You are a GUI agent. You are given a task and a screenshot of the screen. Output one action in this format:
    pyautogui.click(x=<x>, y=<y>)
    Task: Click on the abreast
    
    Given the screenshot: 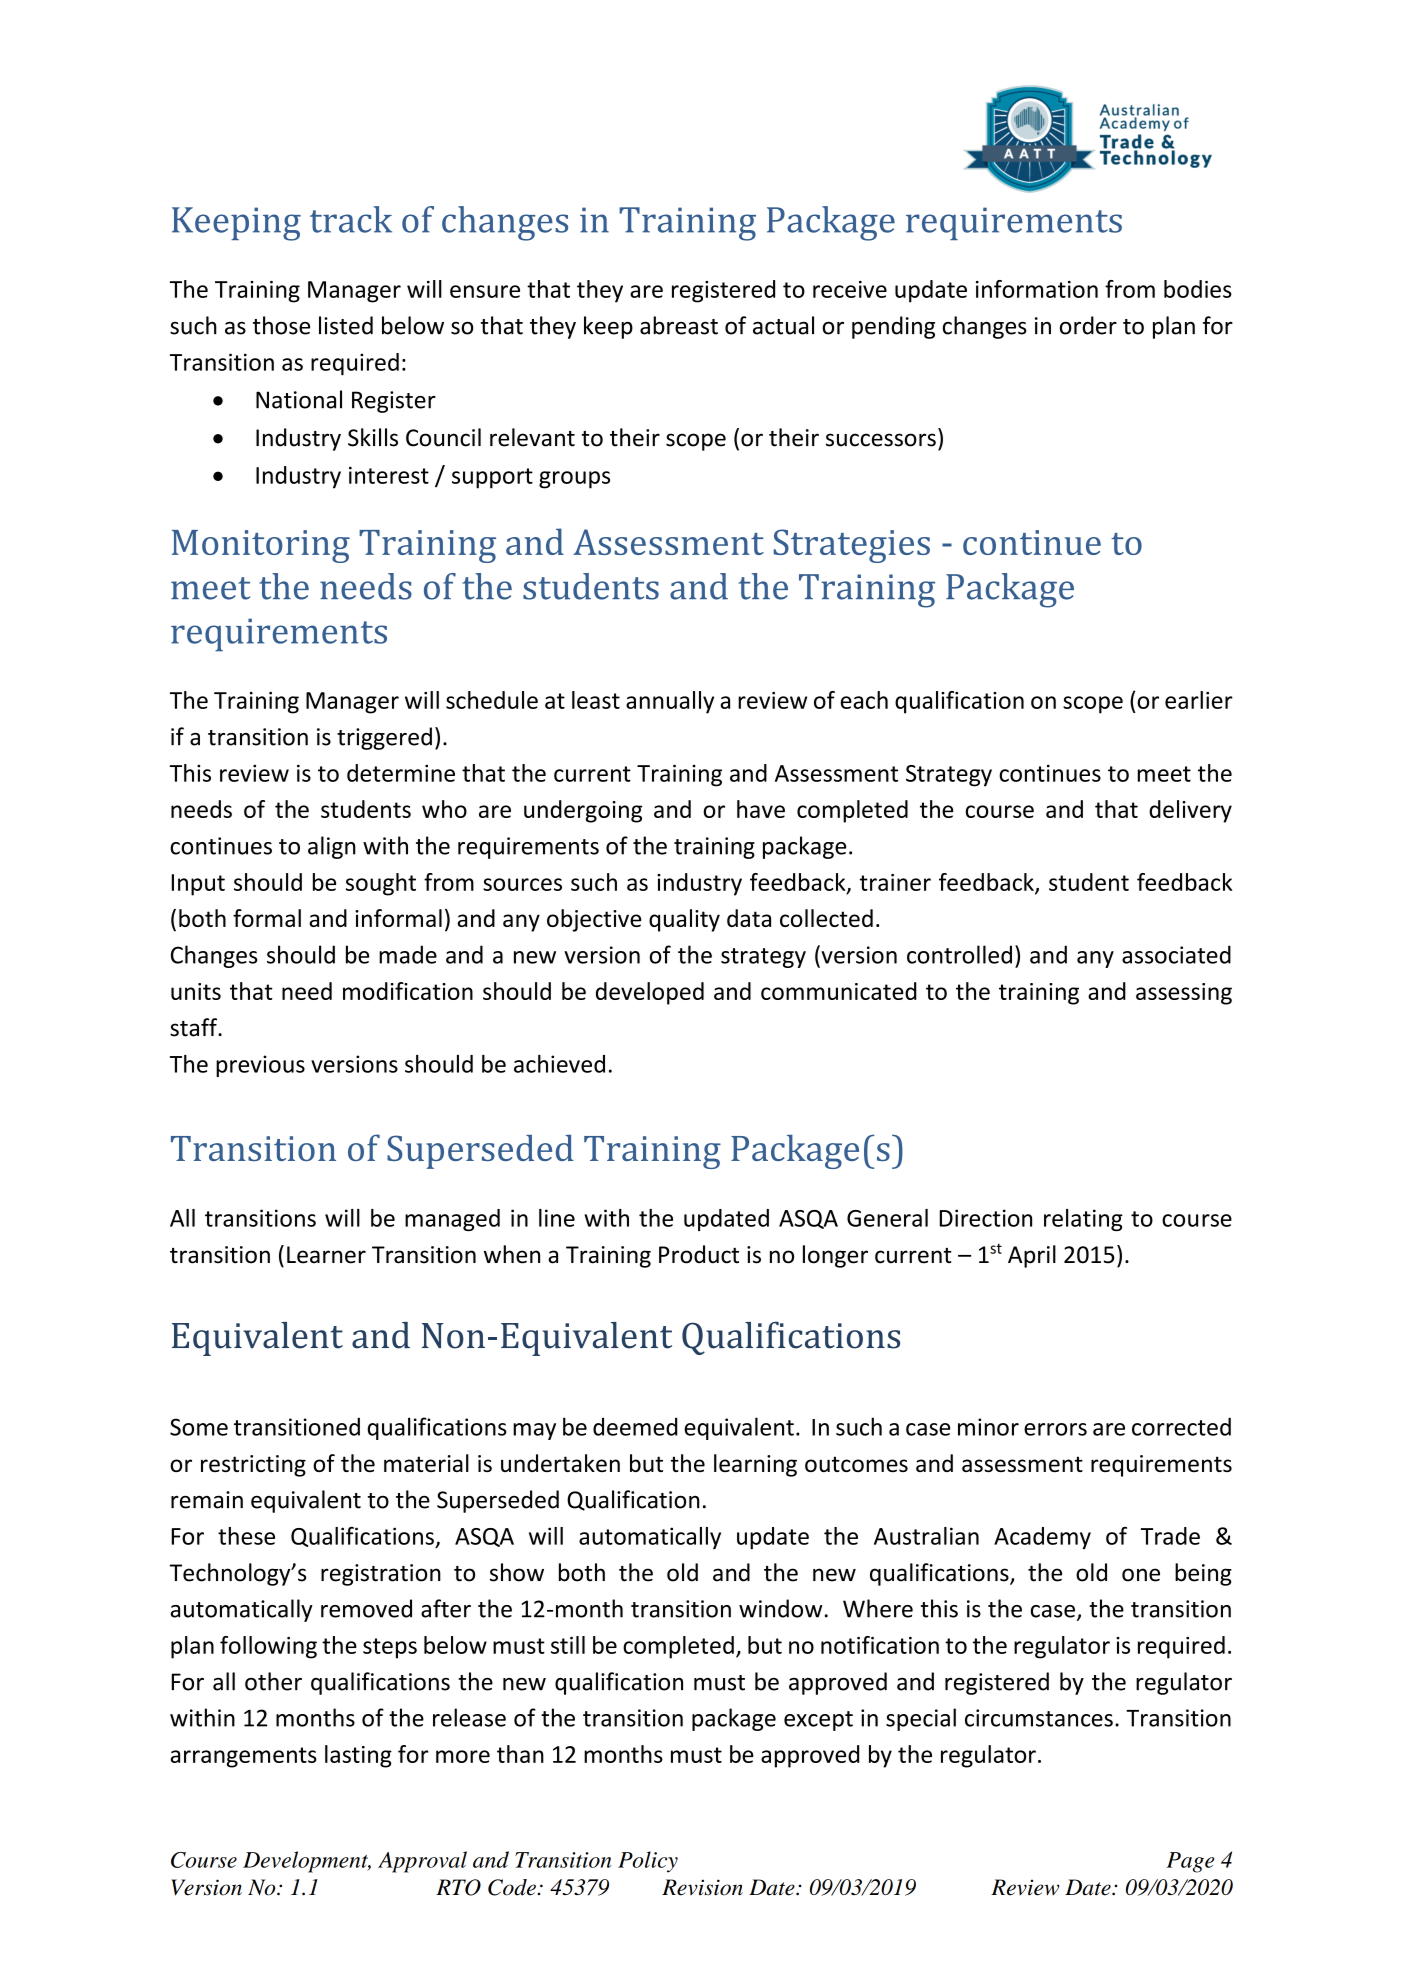 What is the action you would take?
    pyautogui.click(x=679, y=325)
